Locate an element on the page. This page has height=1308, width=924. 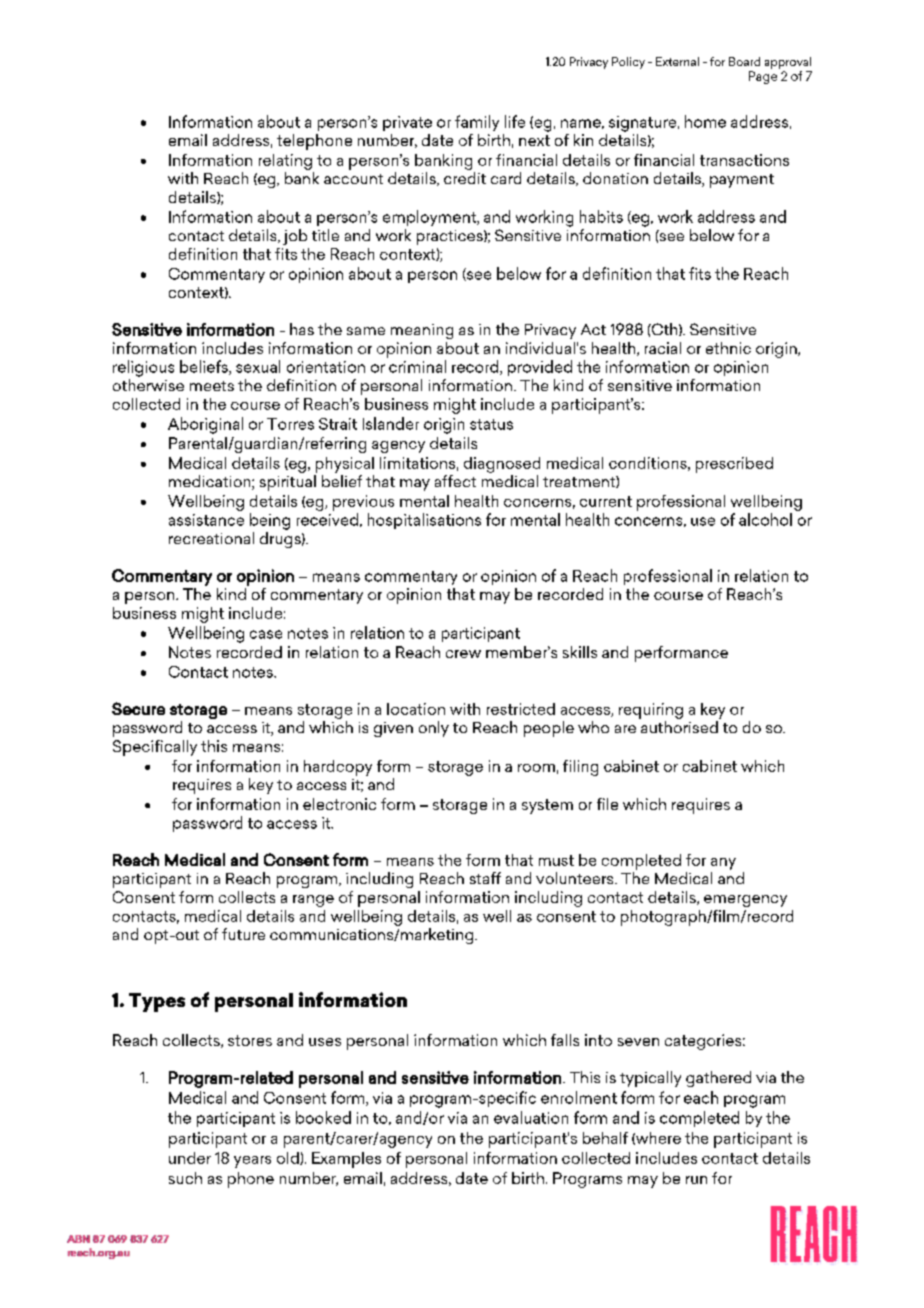
home is located at coordinates (705, 121).
